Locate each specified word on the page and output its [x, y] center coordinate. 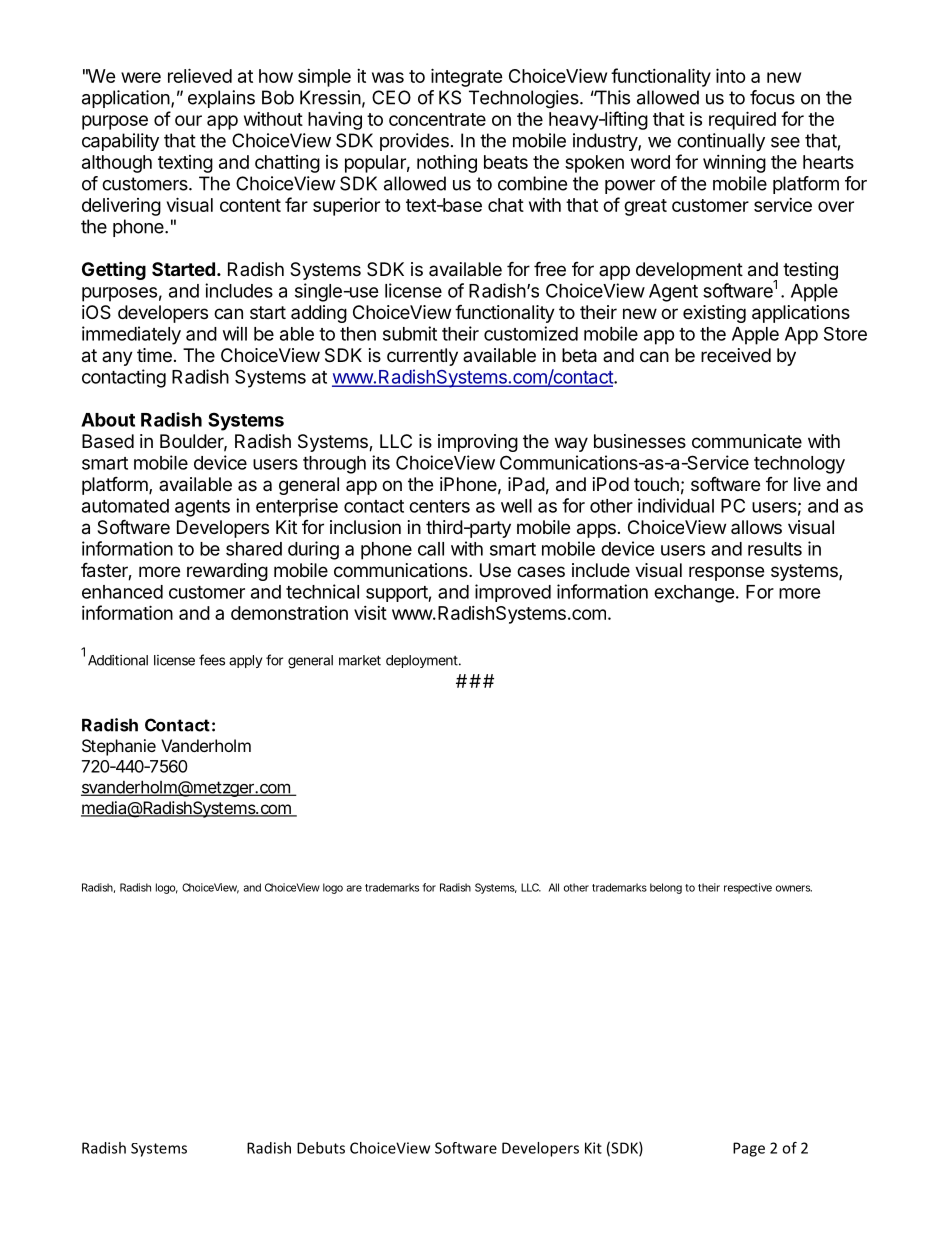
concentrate [437, 119]
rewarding [227, 572]
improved [513, 593]
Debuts [321, 1148]
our [188, 120]
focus [772, 97]
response [726, 573]
